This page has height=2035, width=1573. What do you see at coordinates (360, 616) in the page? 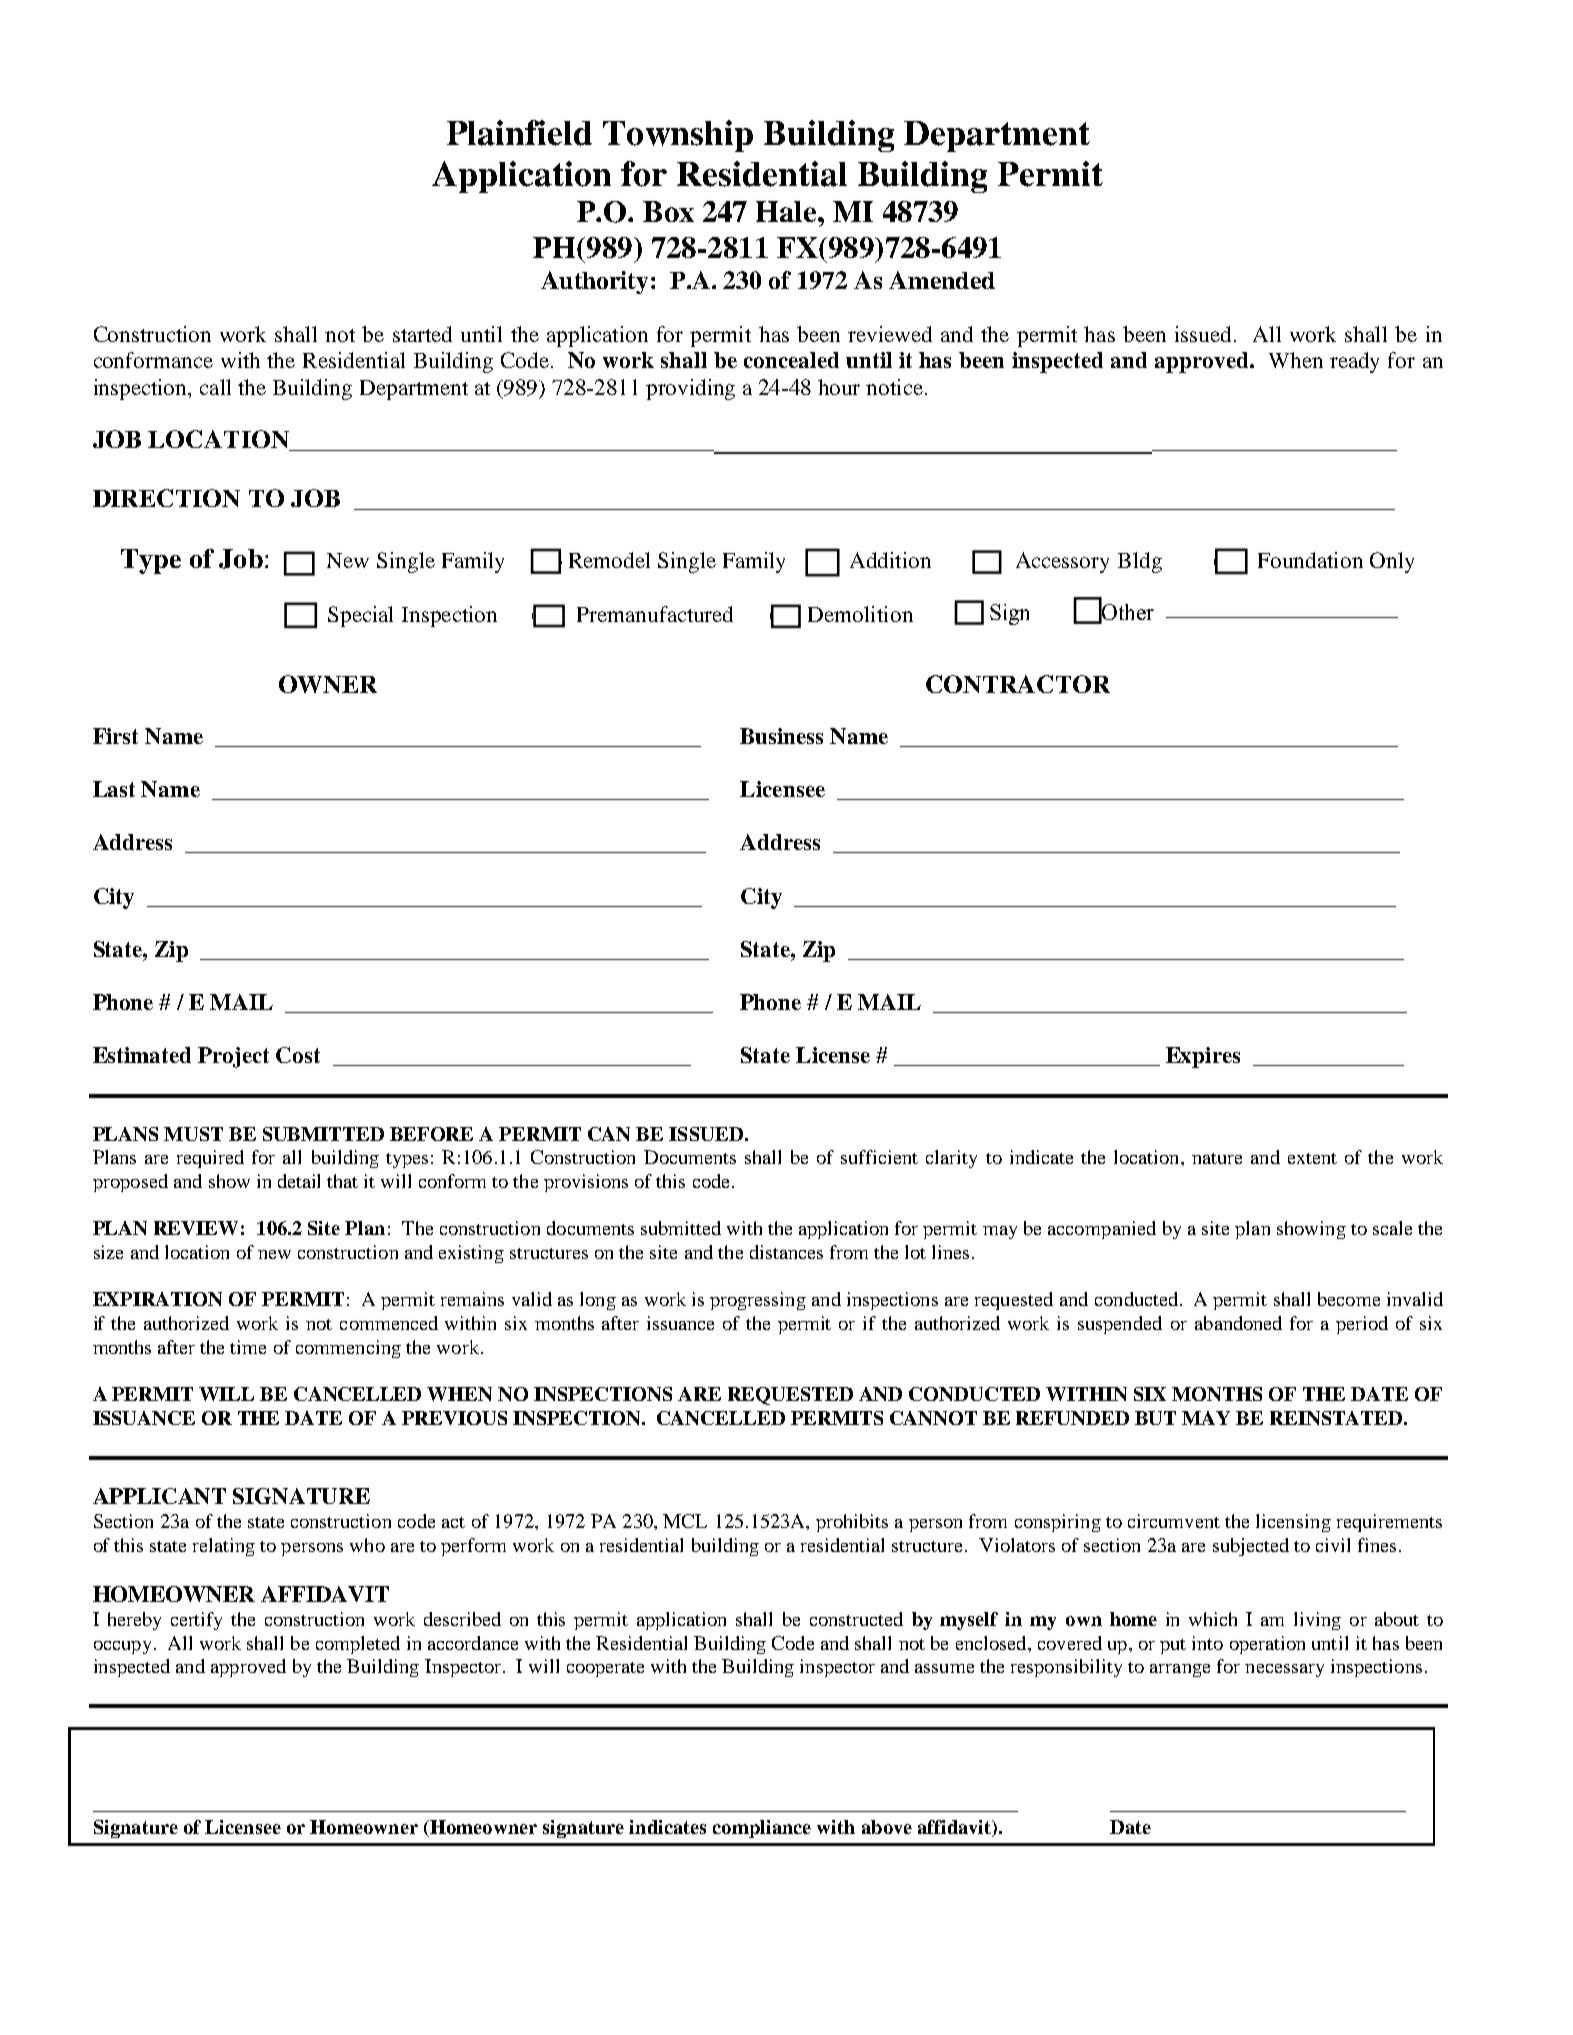
I see `Special` at bounding box center [360, 616].
